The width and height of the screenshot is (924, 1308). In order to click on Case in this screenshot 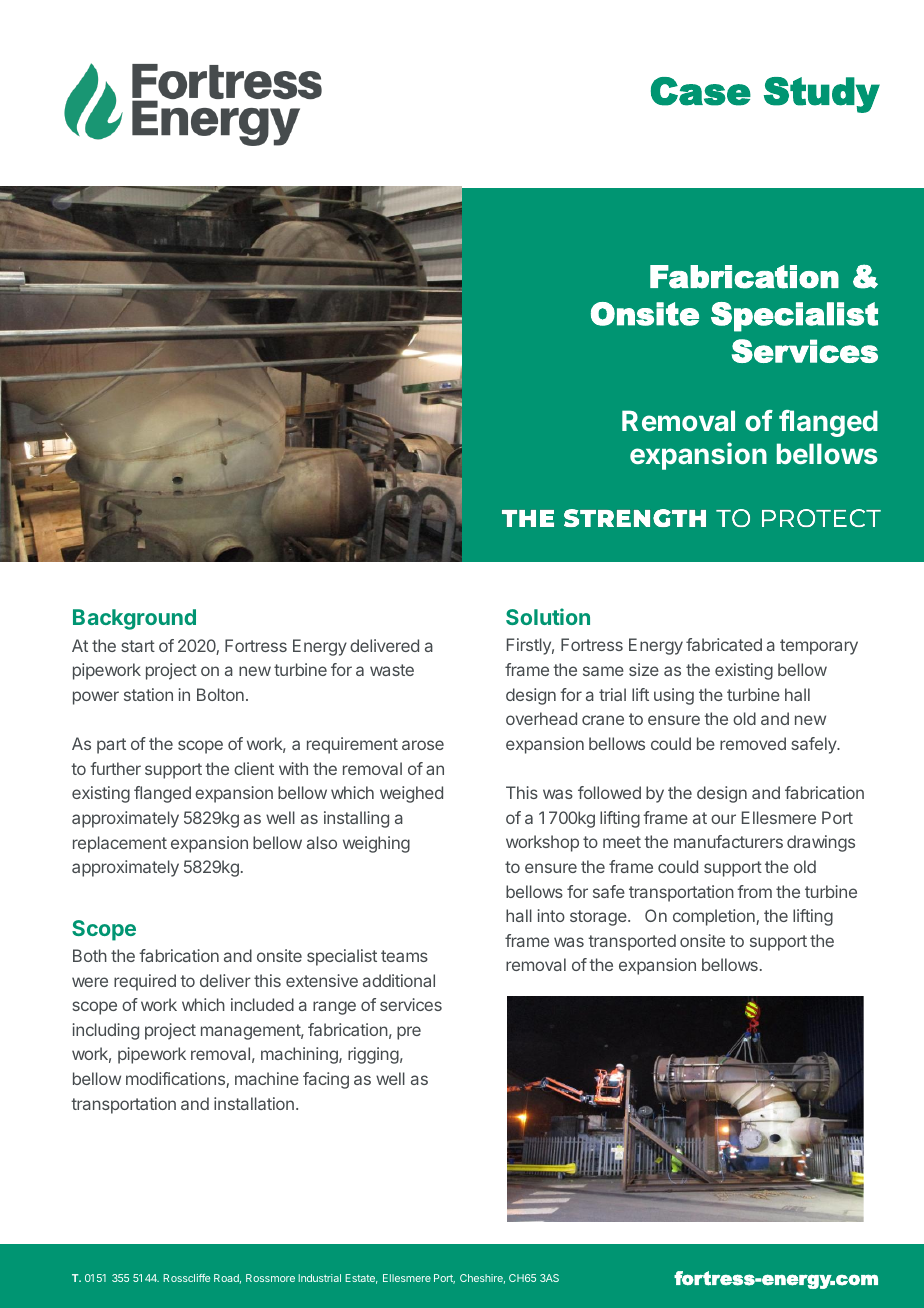, I will do `click(701, 91)`.
